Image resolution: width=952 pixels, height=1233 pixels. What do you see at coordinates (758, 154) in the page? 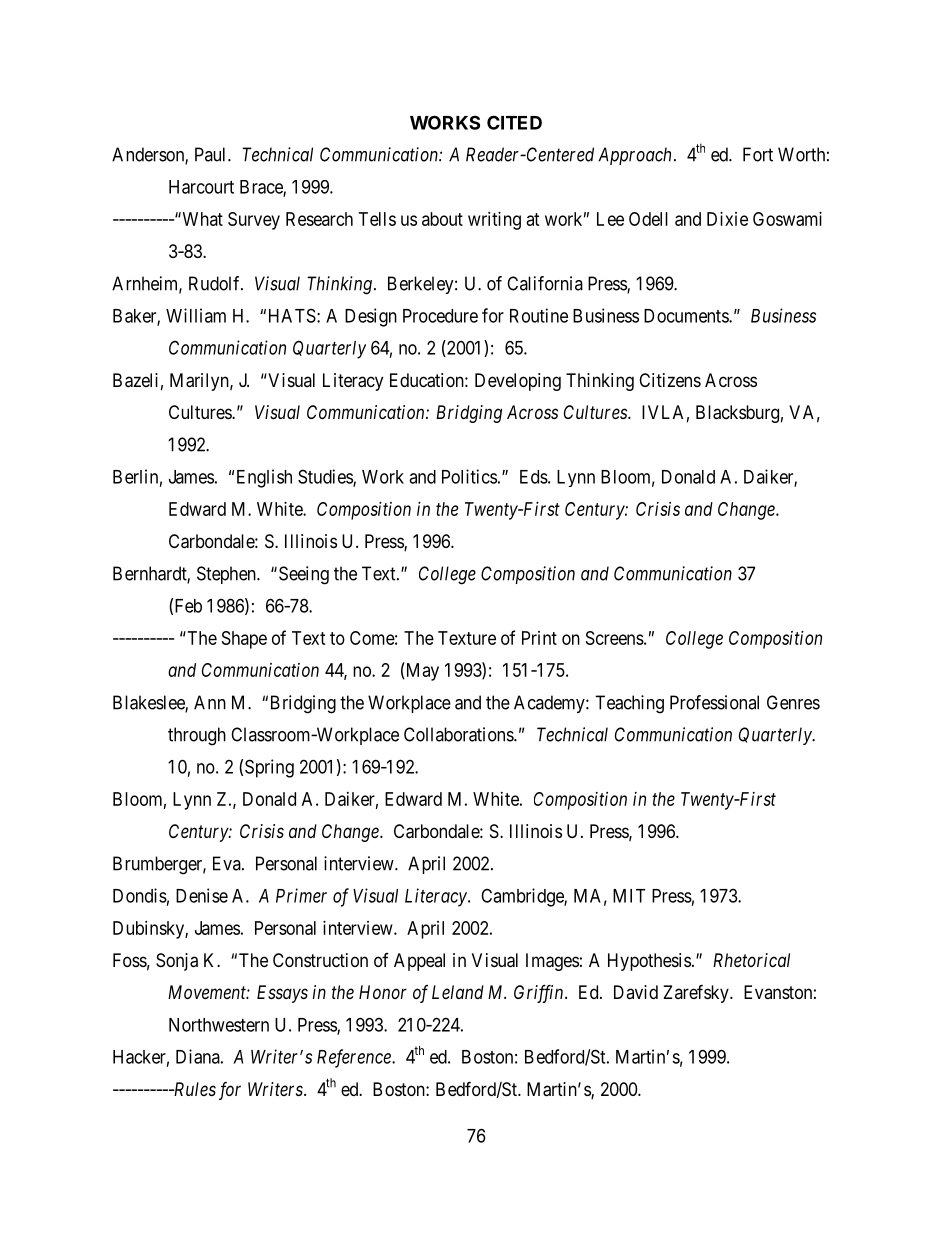
I see `Fort` at bounding box center [758, 154].
